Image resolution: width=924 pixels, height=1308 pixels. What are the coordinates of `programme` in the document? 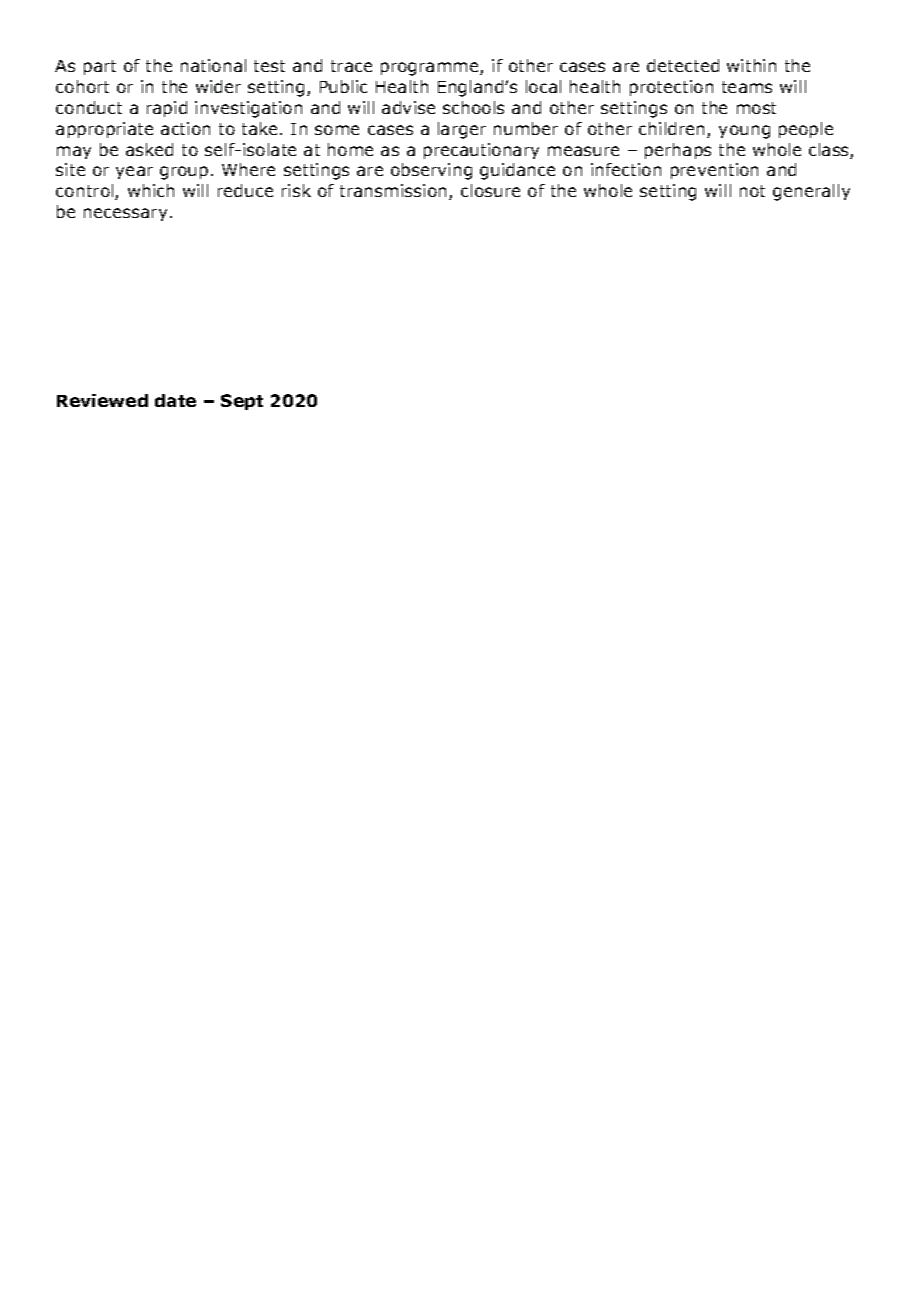 It's located at (431, 69).
